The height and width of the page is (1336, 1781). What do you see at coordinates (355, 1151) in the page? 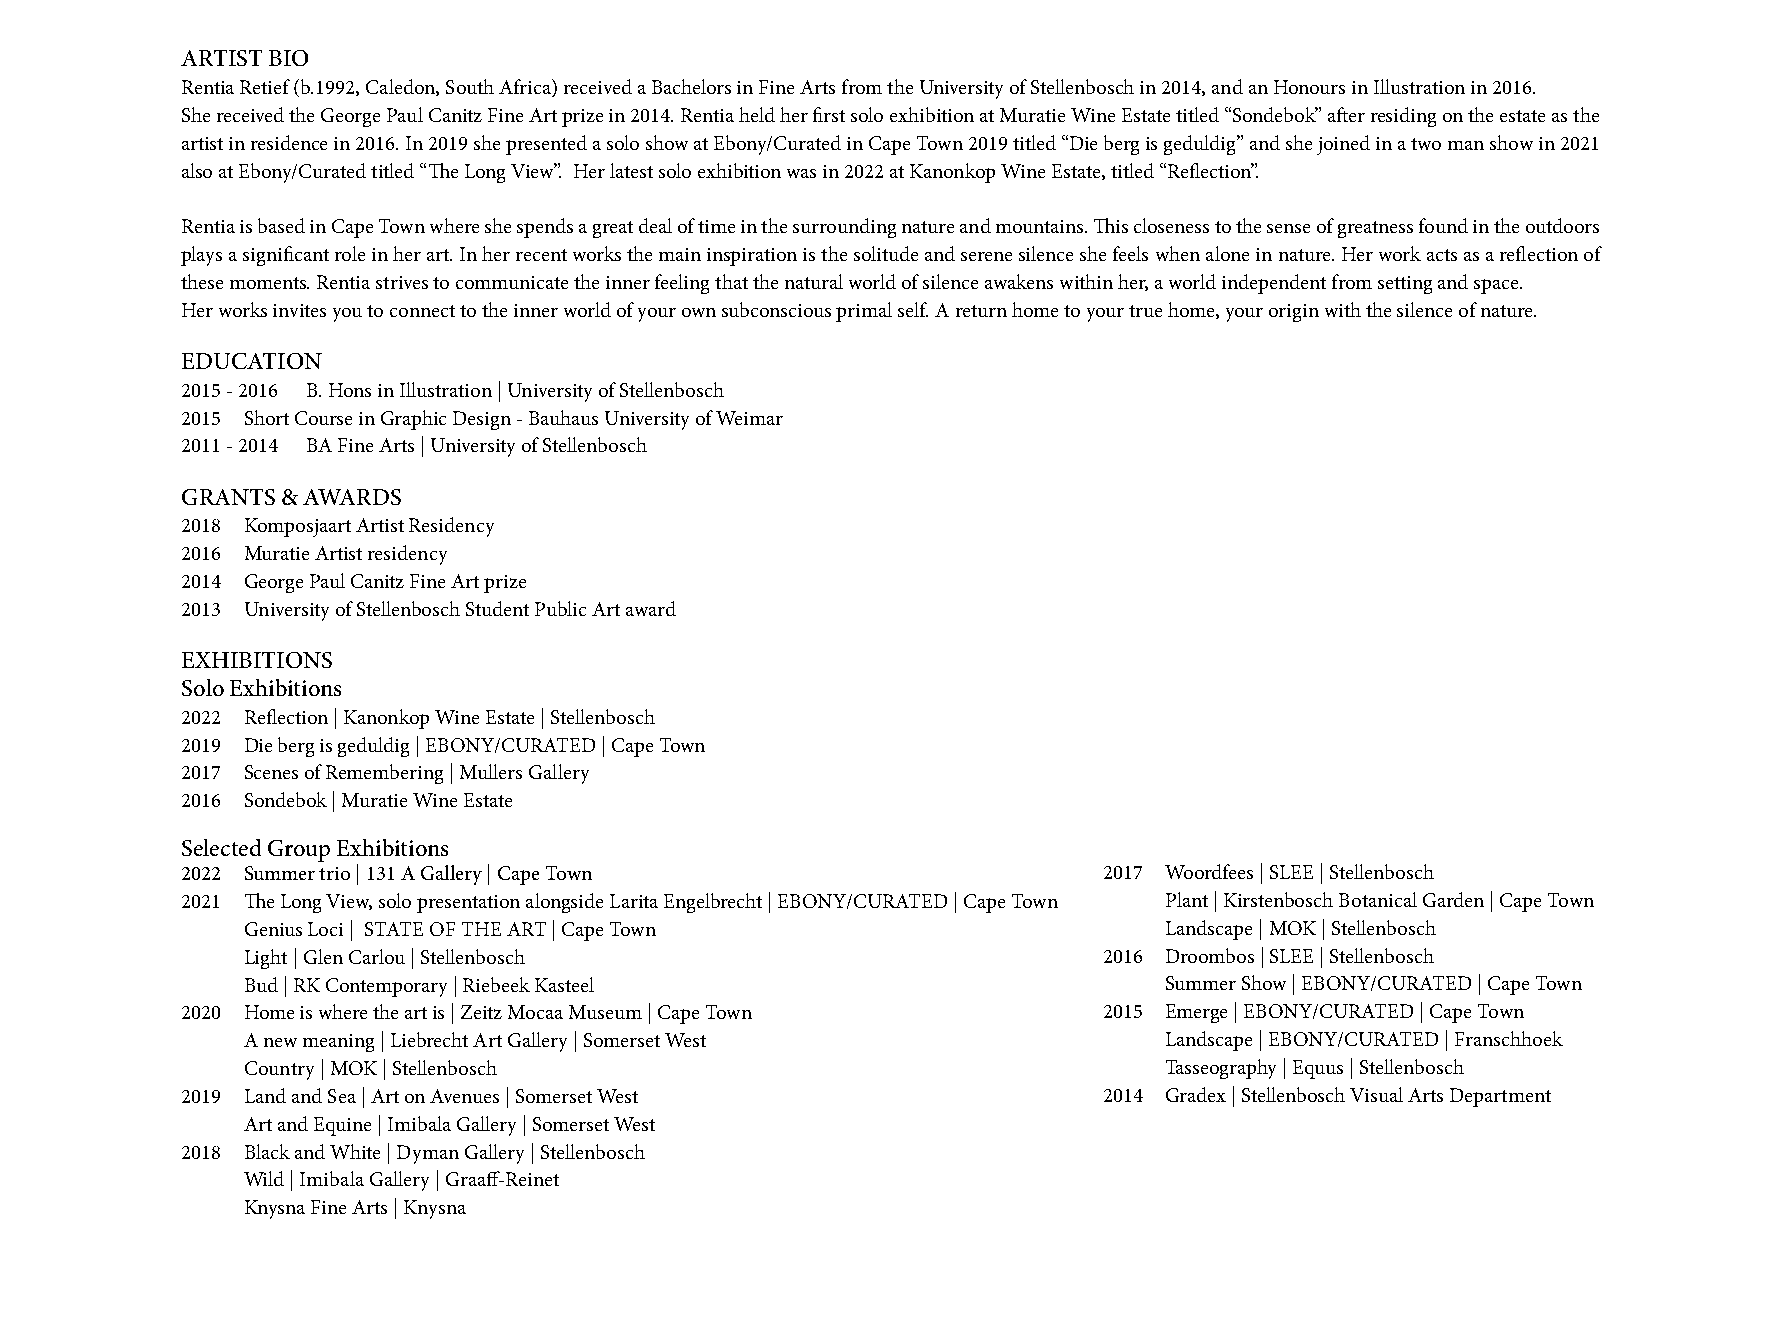
I see `White` at bounding box center [355, 1151].
